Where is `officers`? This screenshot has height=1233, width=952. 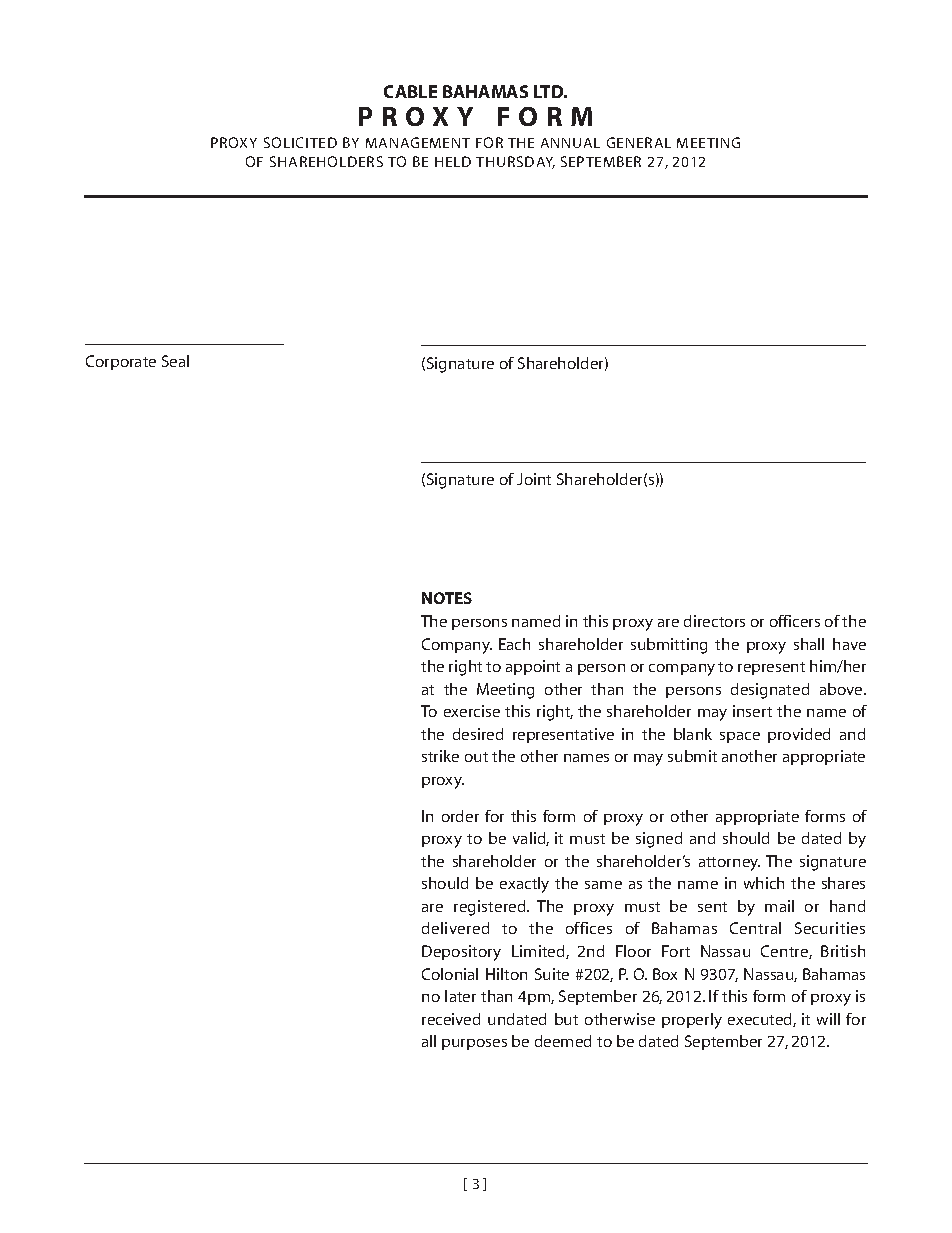 officers is located at coordinates (795, 621).
